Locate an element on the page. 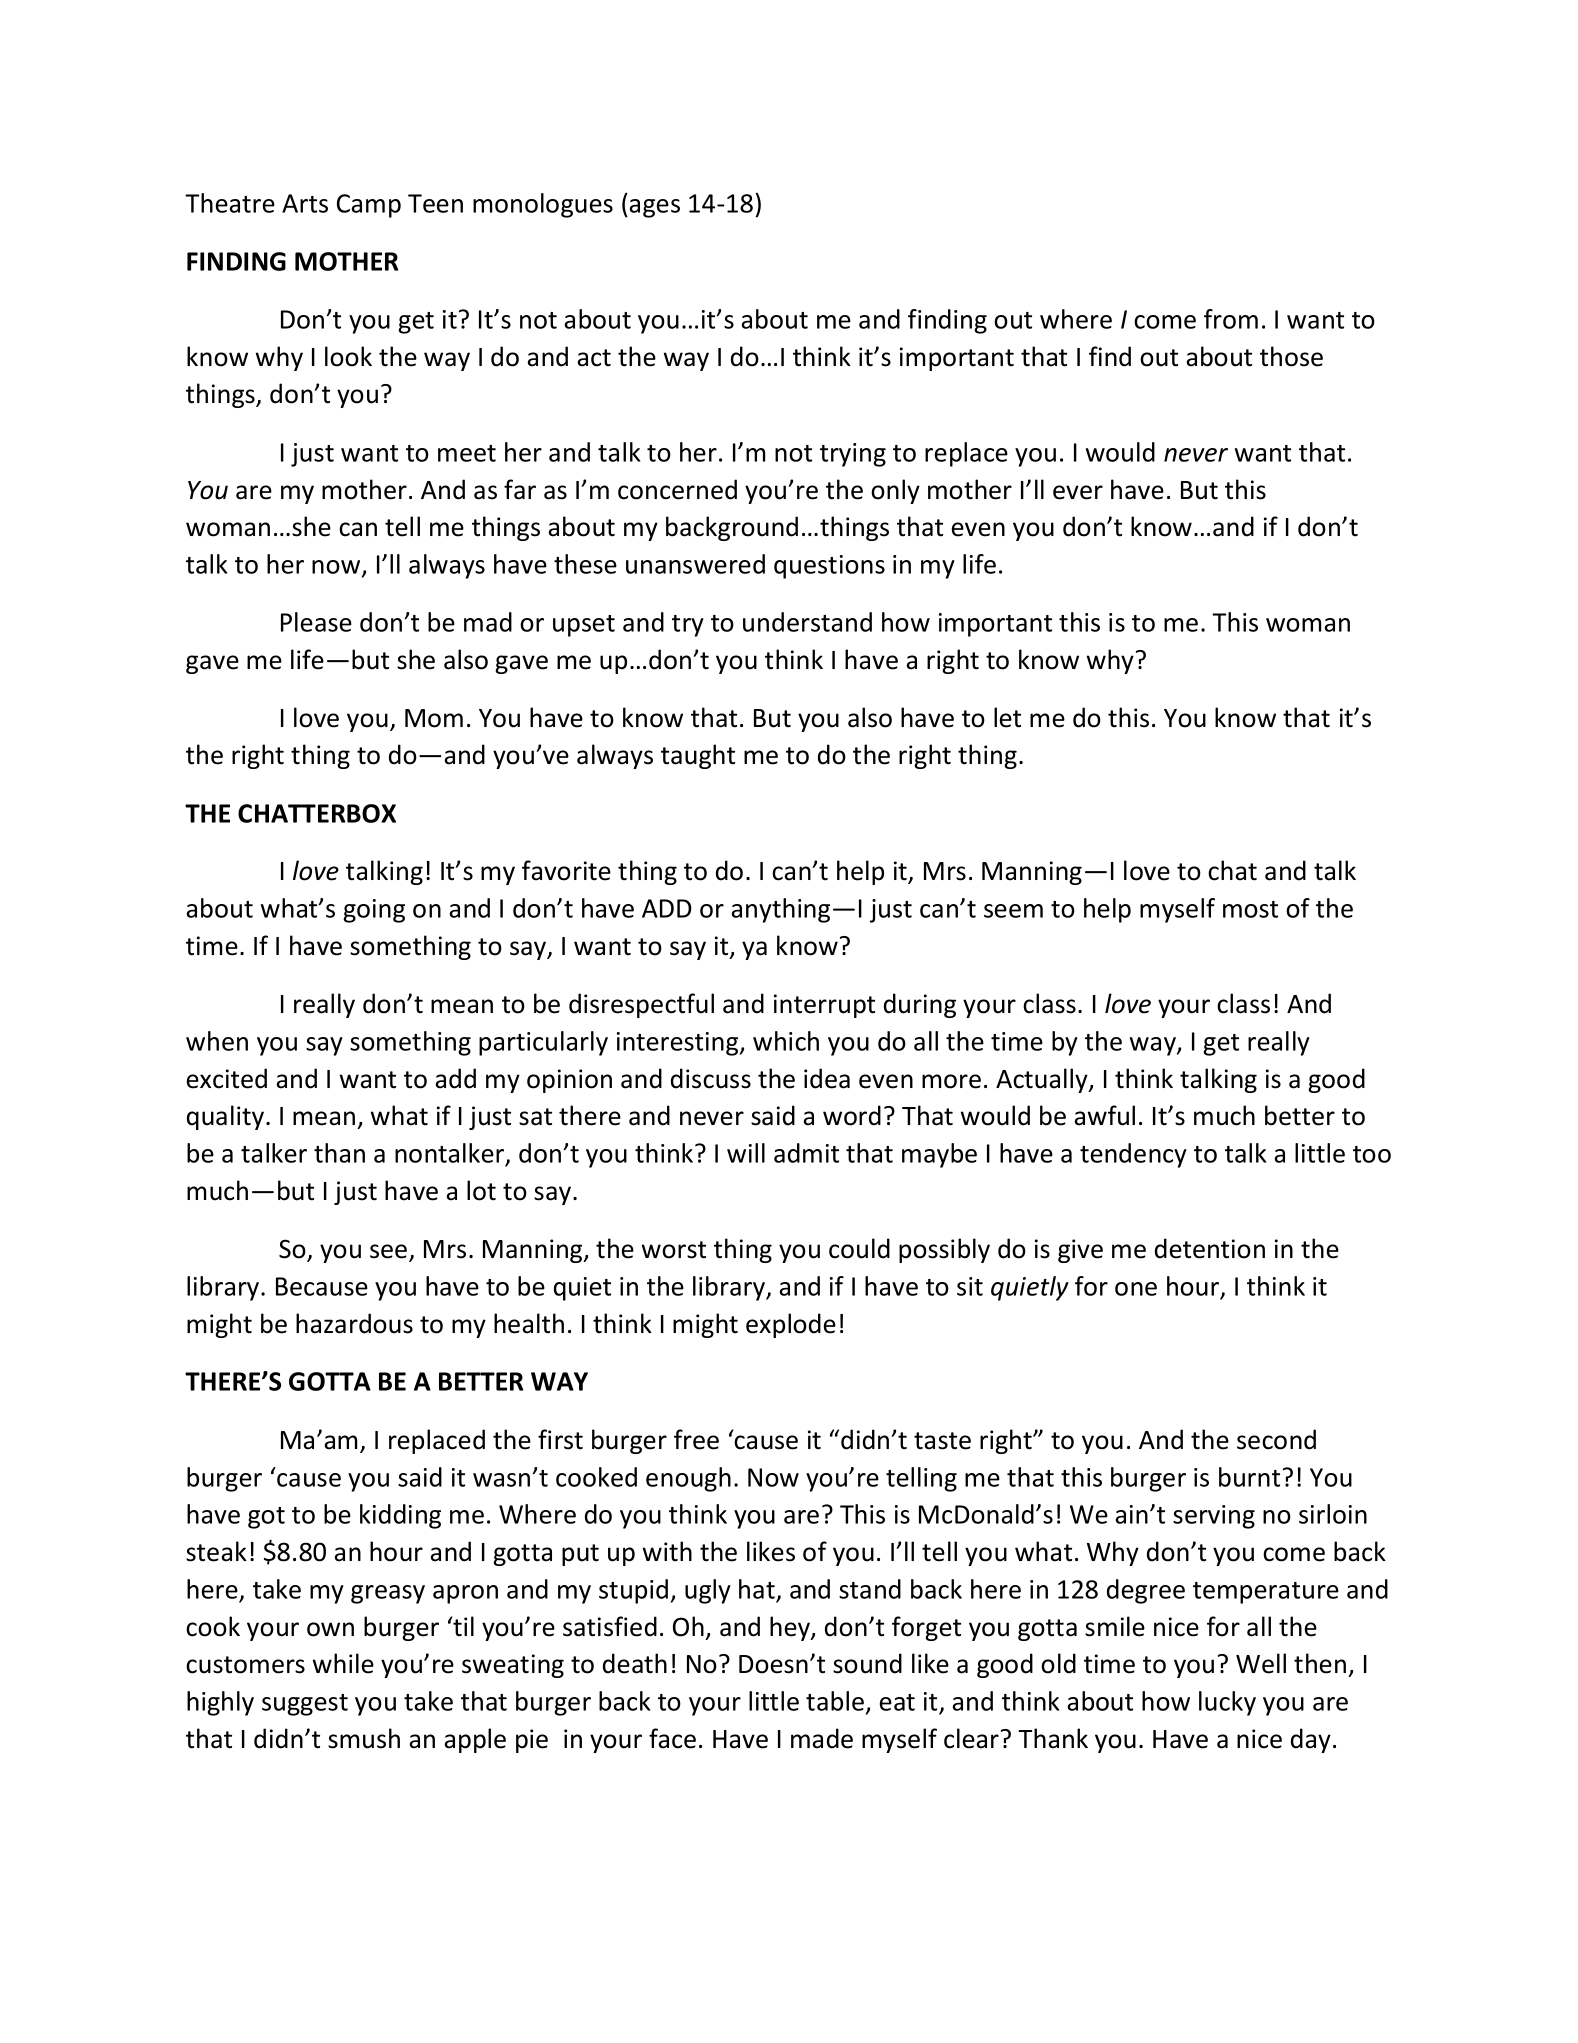 This page has height=2043, width=1578. interrupt is located at coordinates (824, 1006).
